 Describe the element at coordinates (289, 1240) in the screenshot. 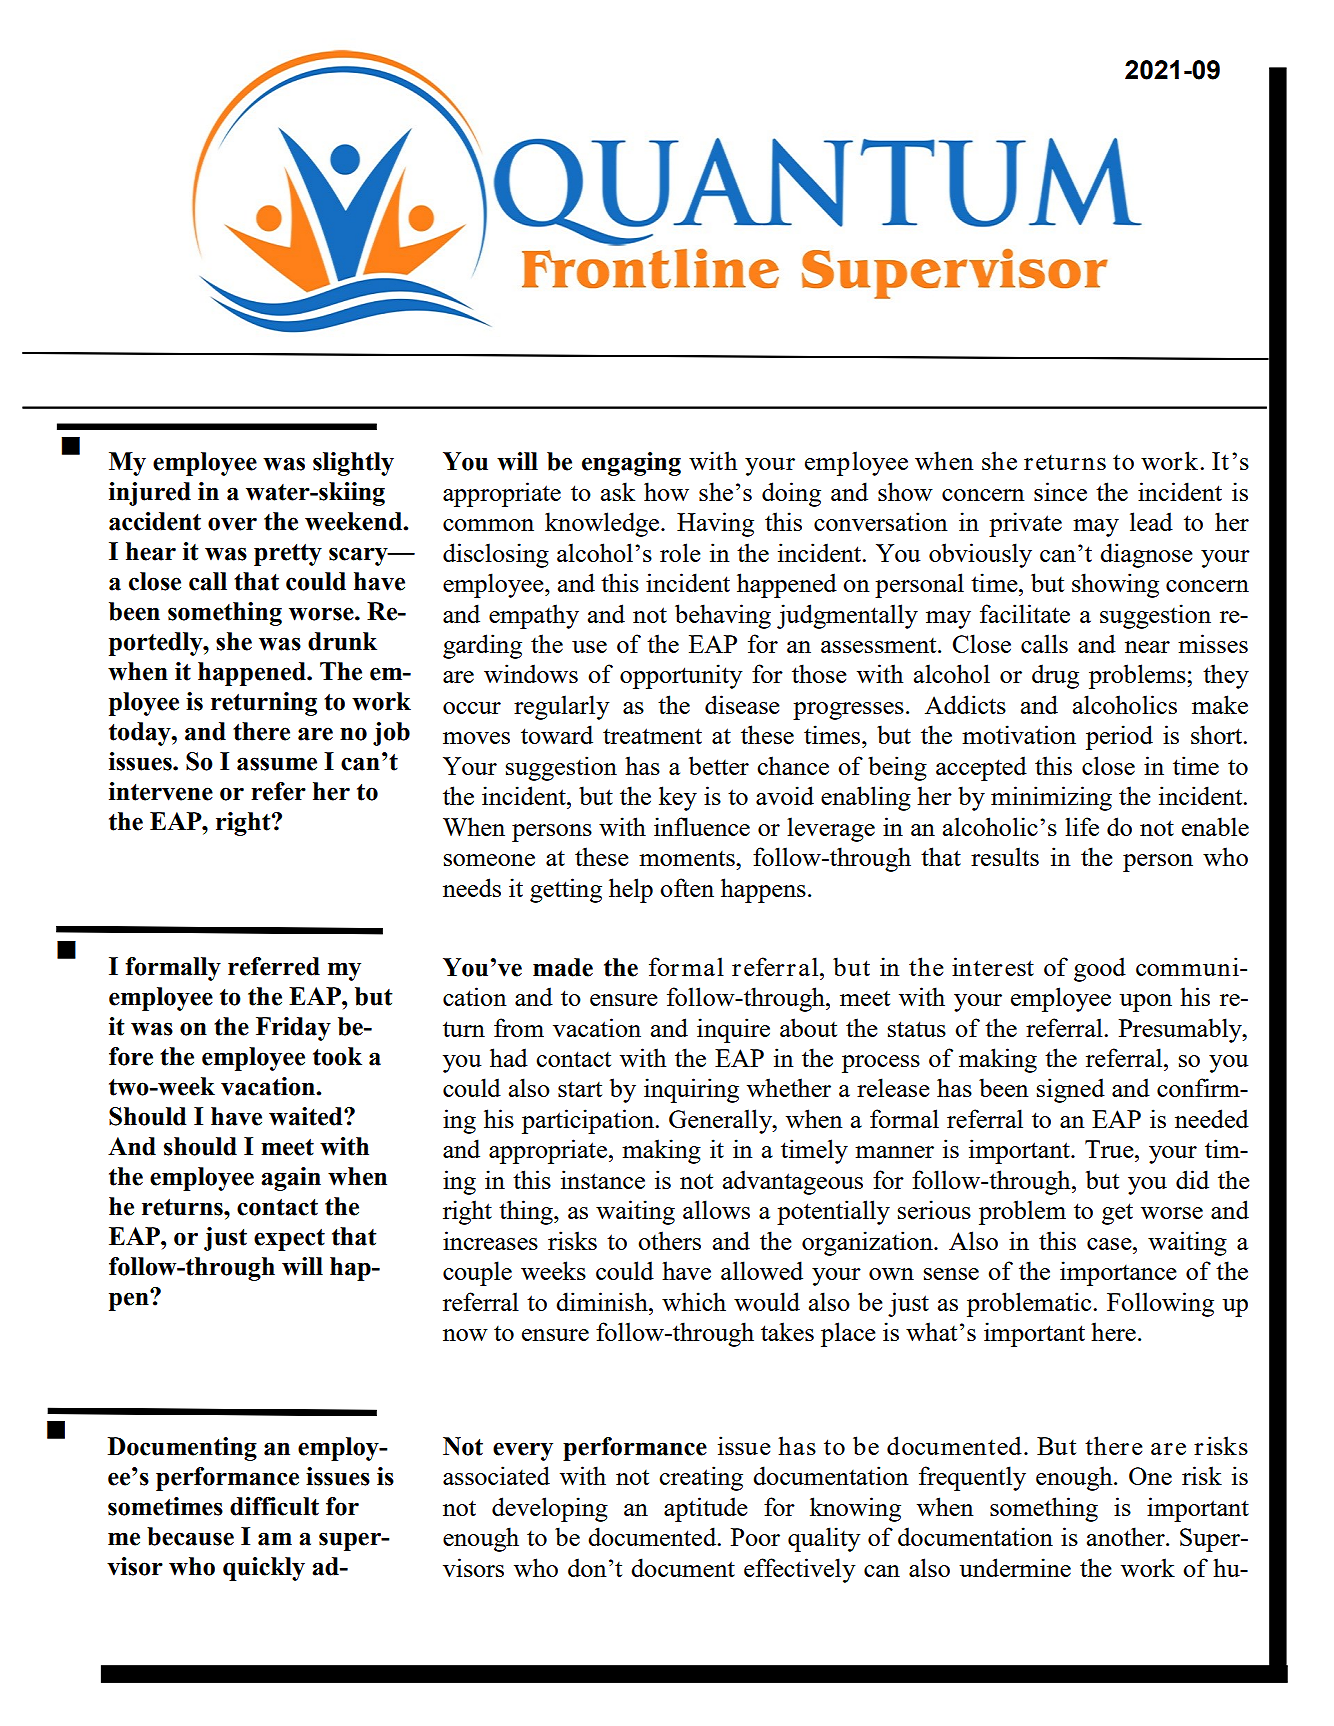

I see `expect` at that location.
